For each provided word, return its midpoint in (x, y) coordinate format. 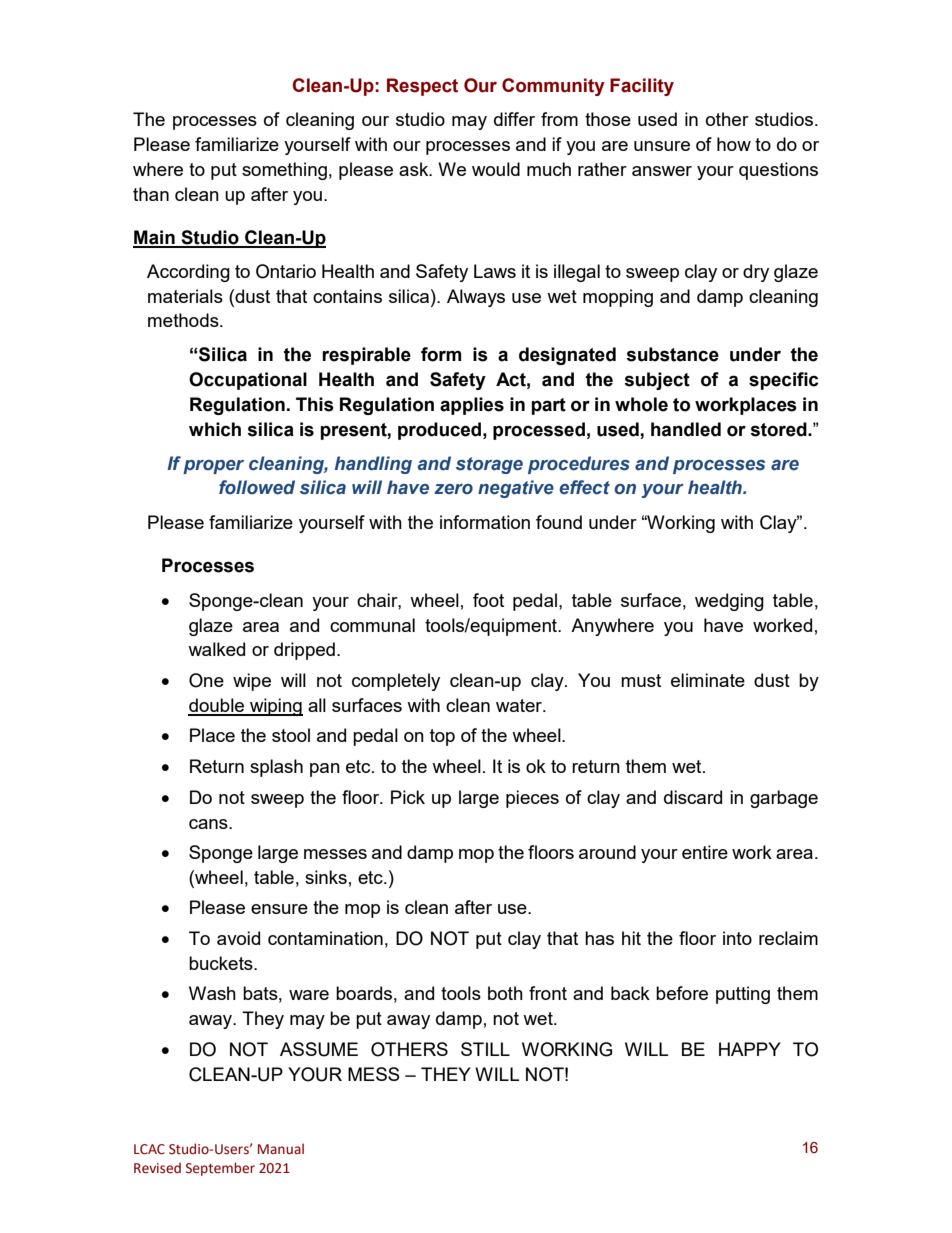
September (220, 1169)
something (284, 171)
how (734, 144)
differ (514, 119)
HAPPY (750, 1049)
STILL (485, 1049)
